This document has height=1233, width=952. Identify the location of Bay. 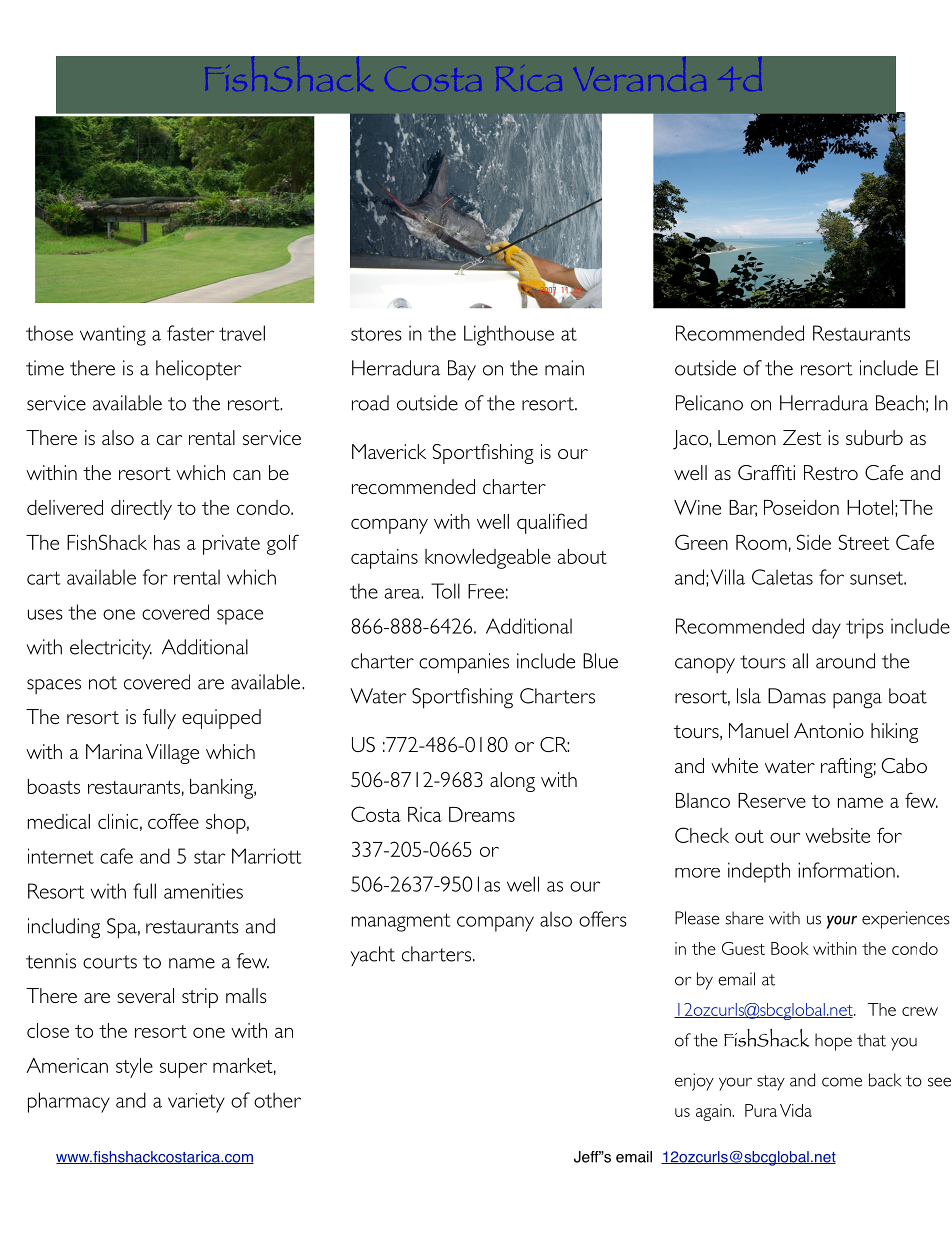
(462, 370).
